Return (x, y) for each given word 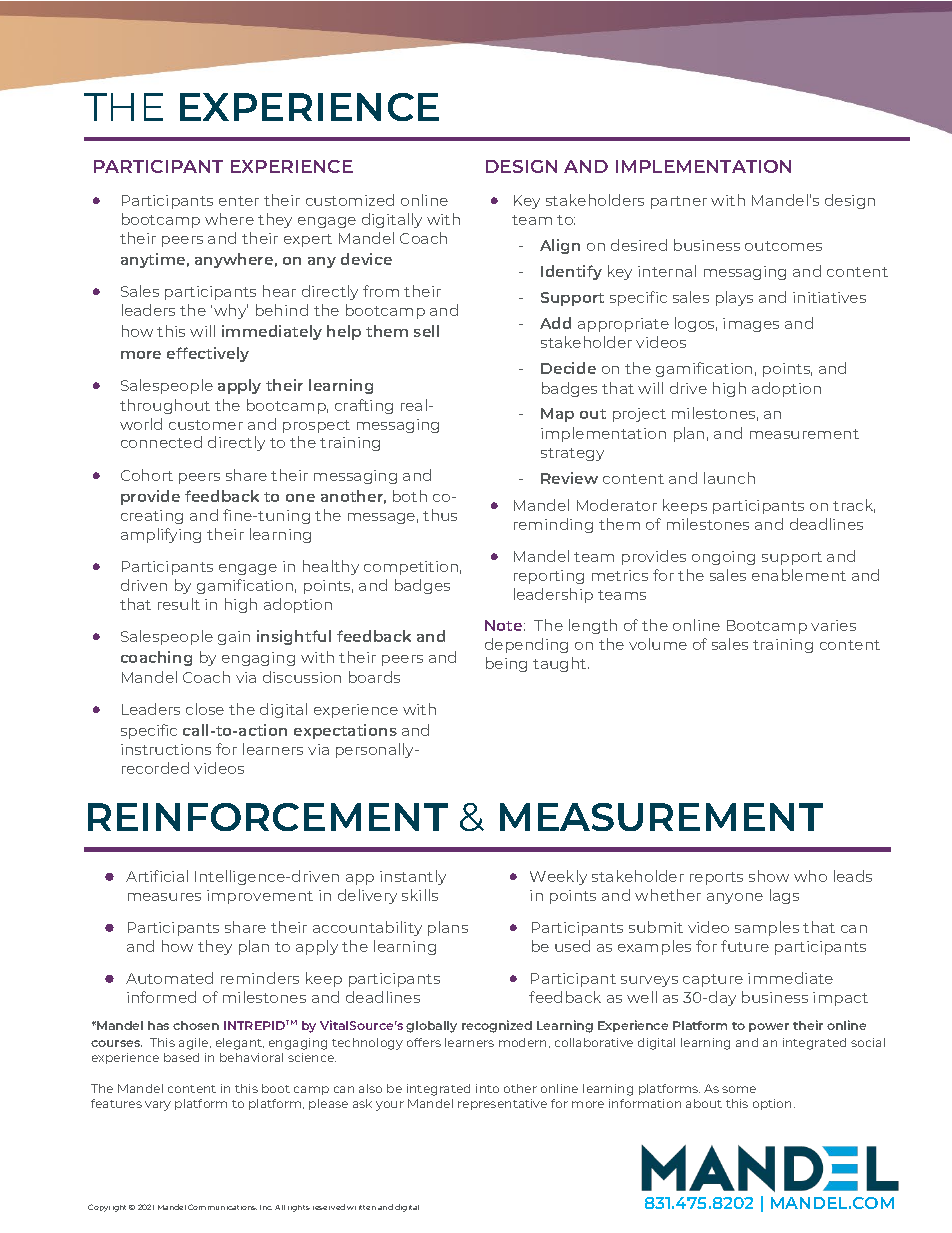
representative (502, 1104)
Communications (222, 1207)
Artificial (157, 876)
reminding (553, 525)
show (769, 876)
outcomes (783, 246)
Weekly (558, 877)
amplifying (161, 535)
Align (560, 246)
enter (239, 201)
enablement (799, 575)
